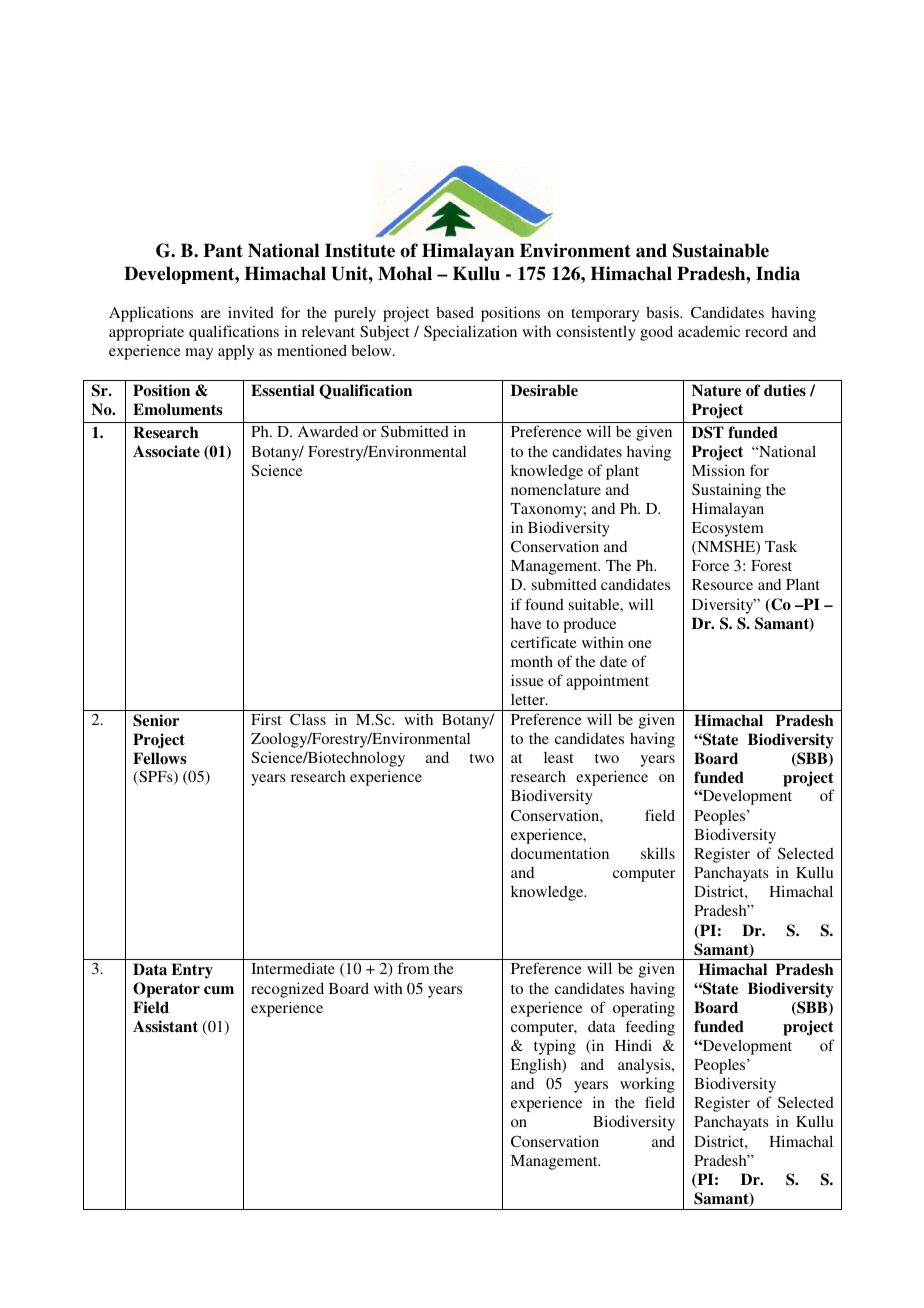 The height and width of the screenshot is (1308, 924). Describe the element at coordinates (658, 853) in the screenshot. I see `skills` at that location.
